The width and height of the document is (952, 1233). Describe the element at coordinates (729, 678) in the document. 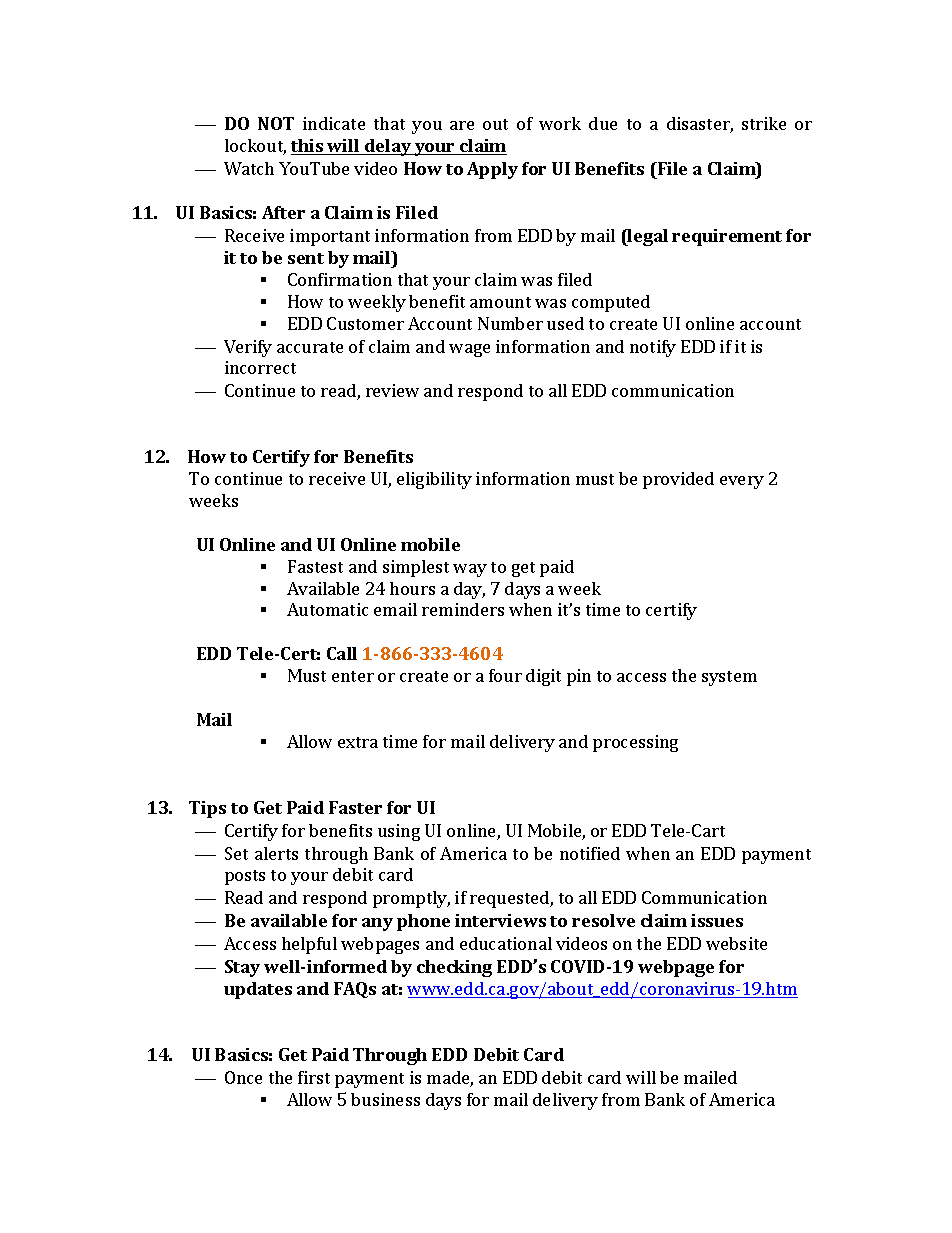

I see `system` at that location.
